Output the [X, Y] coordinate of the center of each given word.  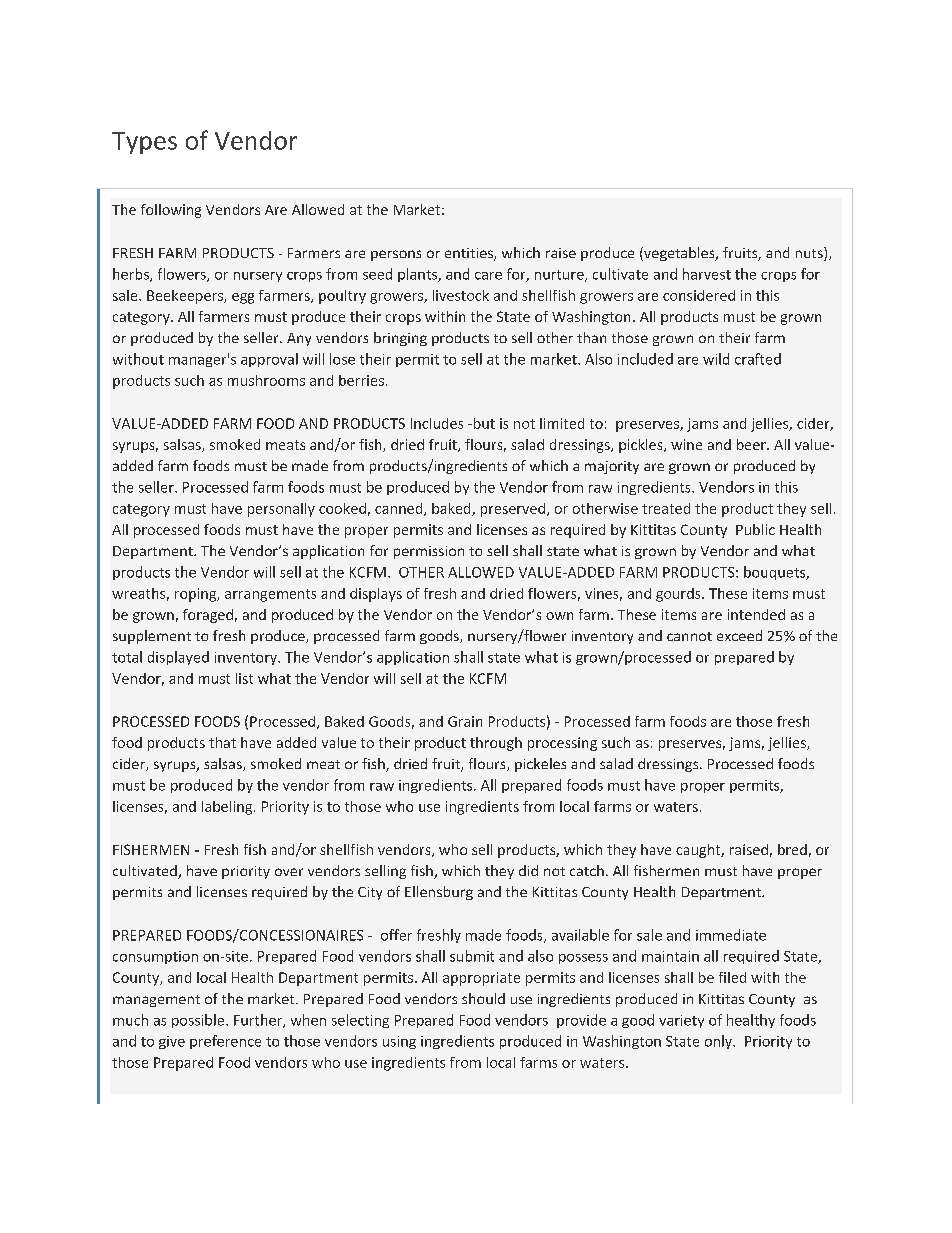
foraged [208, 616]
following [171, 211]
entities [470, 254]
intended [756, 614]
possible [199, 1021]
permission [429, 552]
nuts [810, 254]
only [719, 1042]
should [483, 998]
